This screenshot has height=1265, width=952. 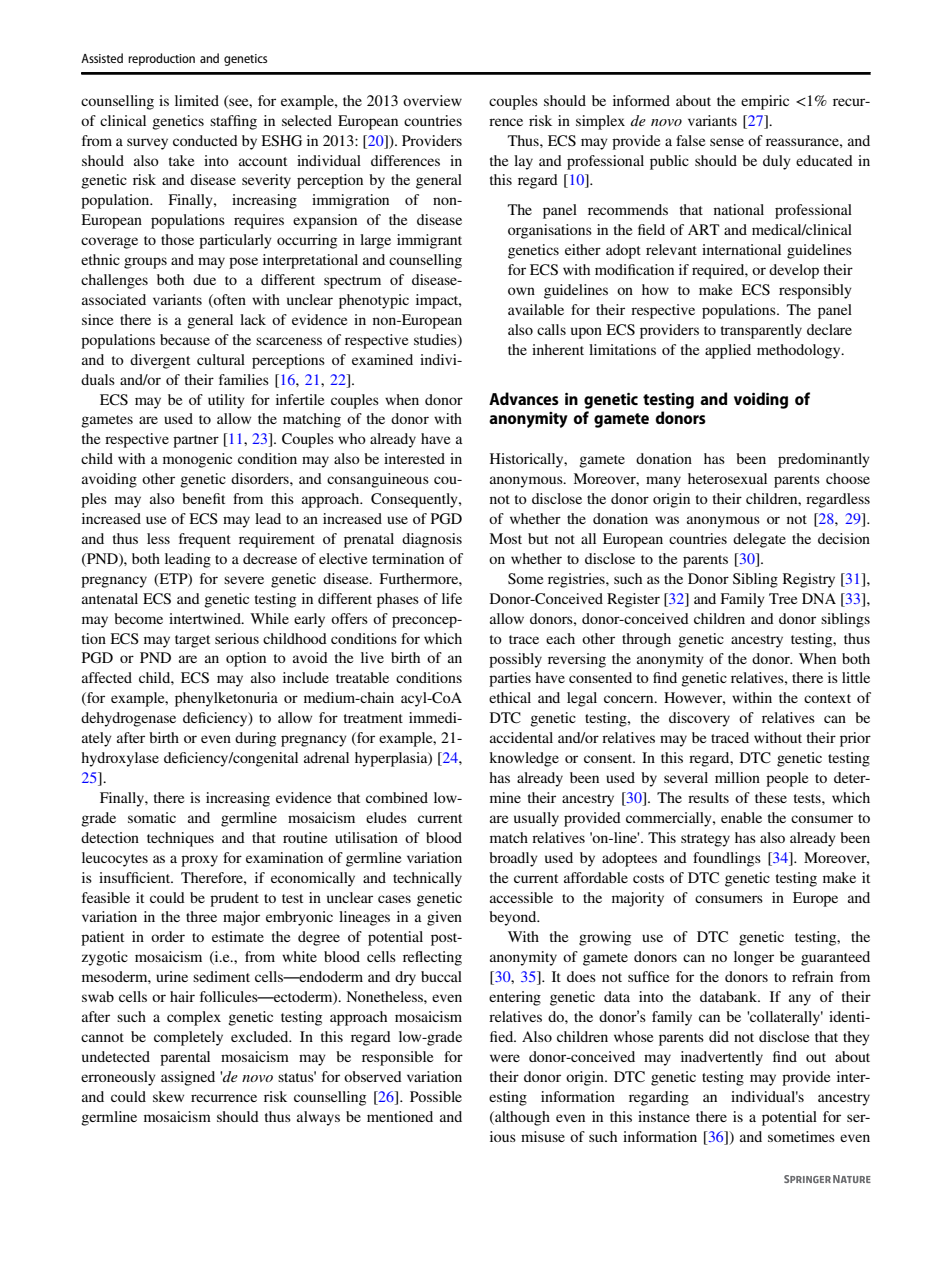 I want to click on knowledge, so click(x=524, y=759).
